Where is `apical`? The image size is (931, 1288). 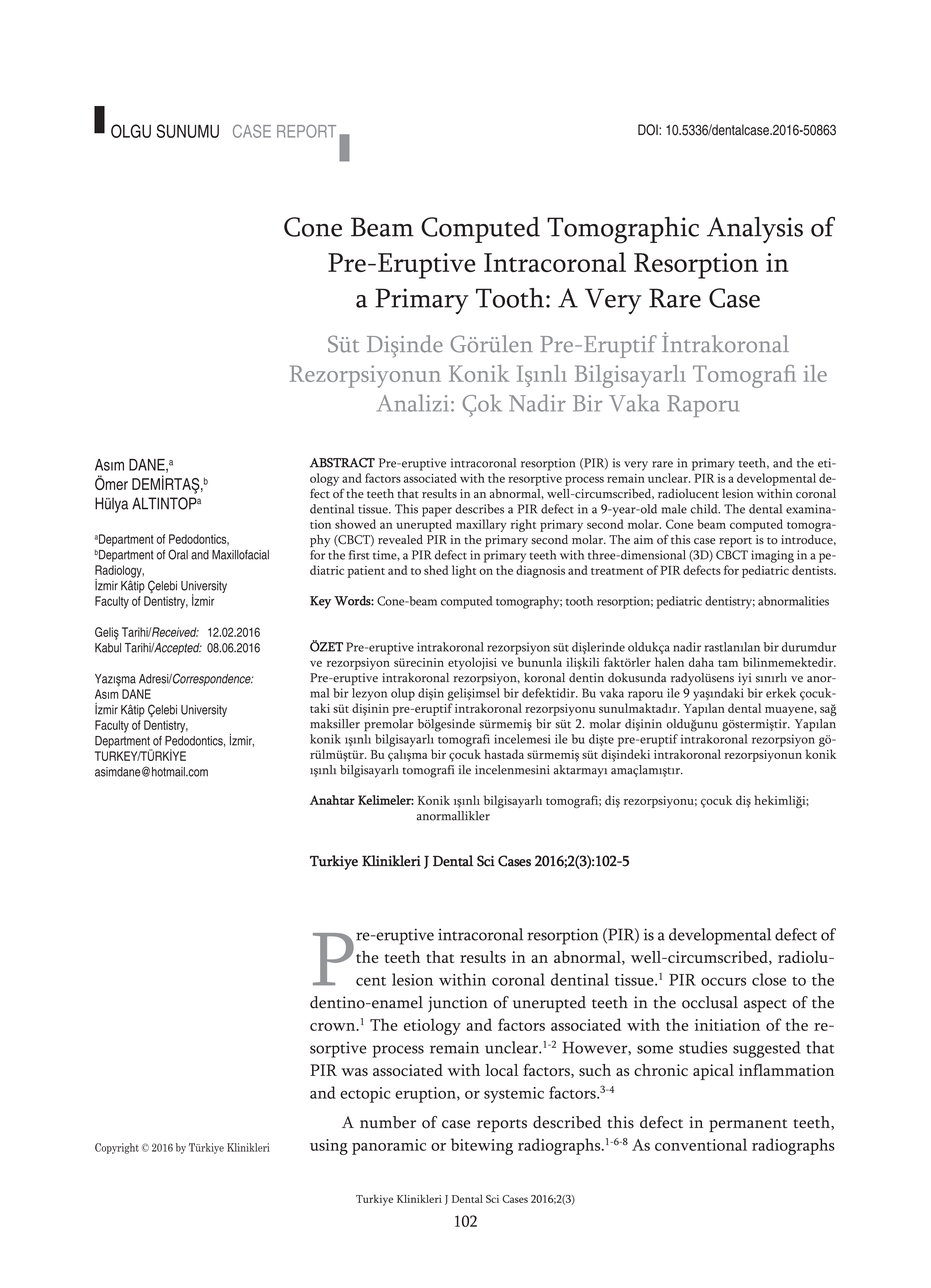
apical is located at coordinates (713, 1072).
